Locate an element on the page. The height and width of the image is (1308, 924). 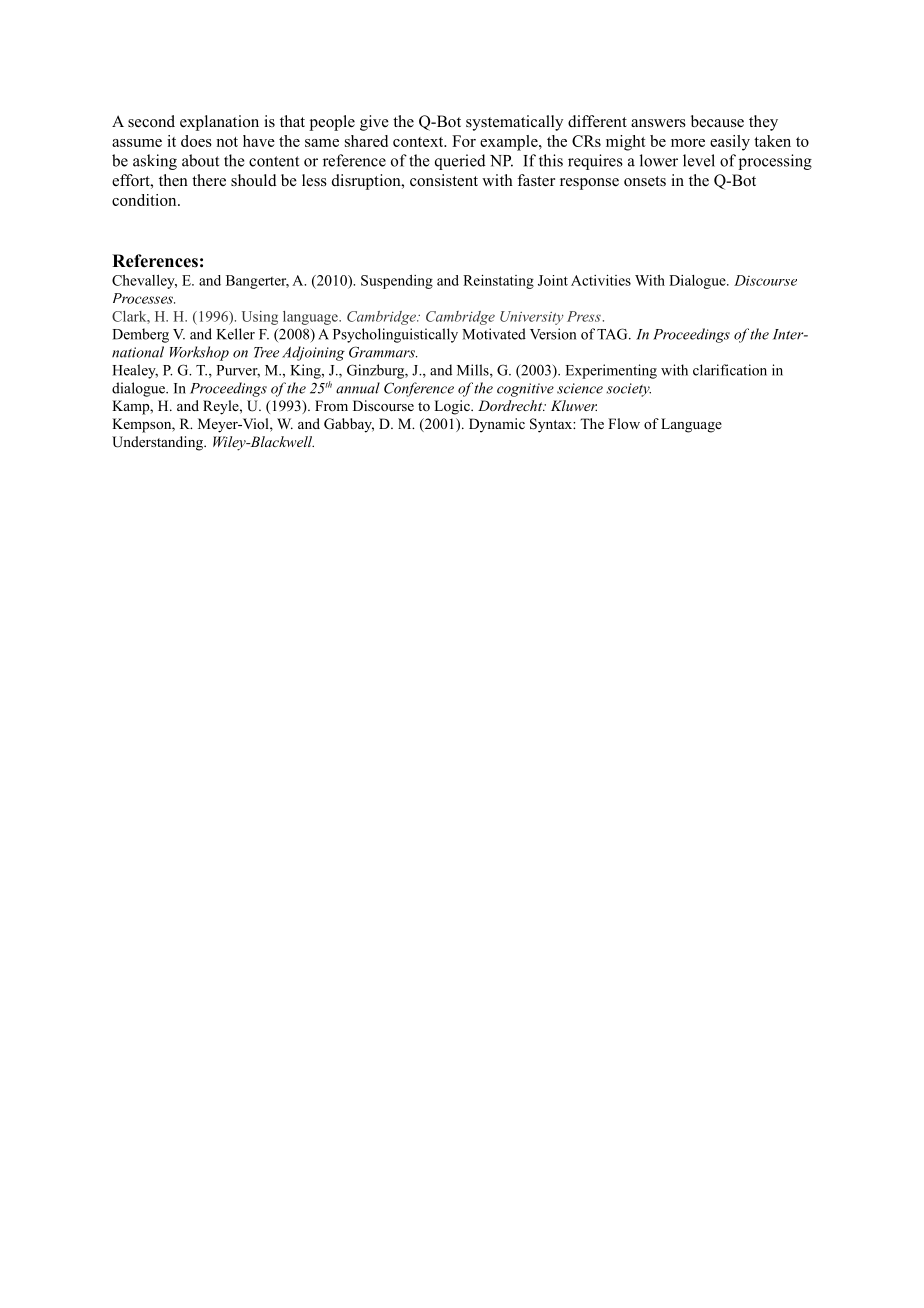
condition is located at coordinates (145, 200).
